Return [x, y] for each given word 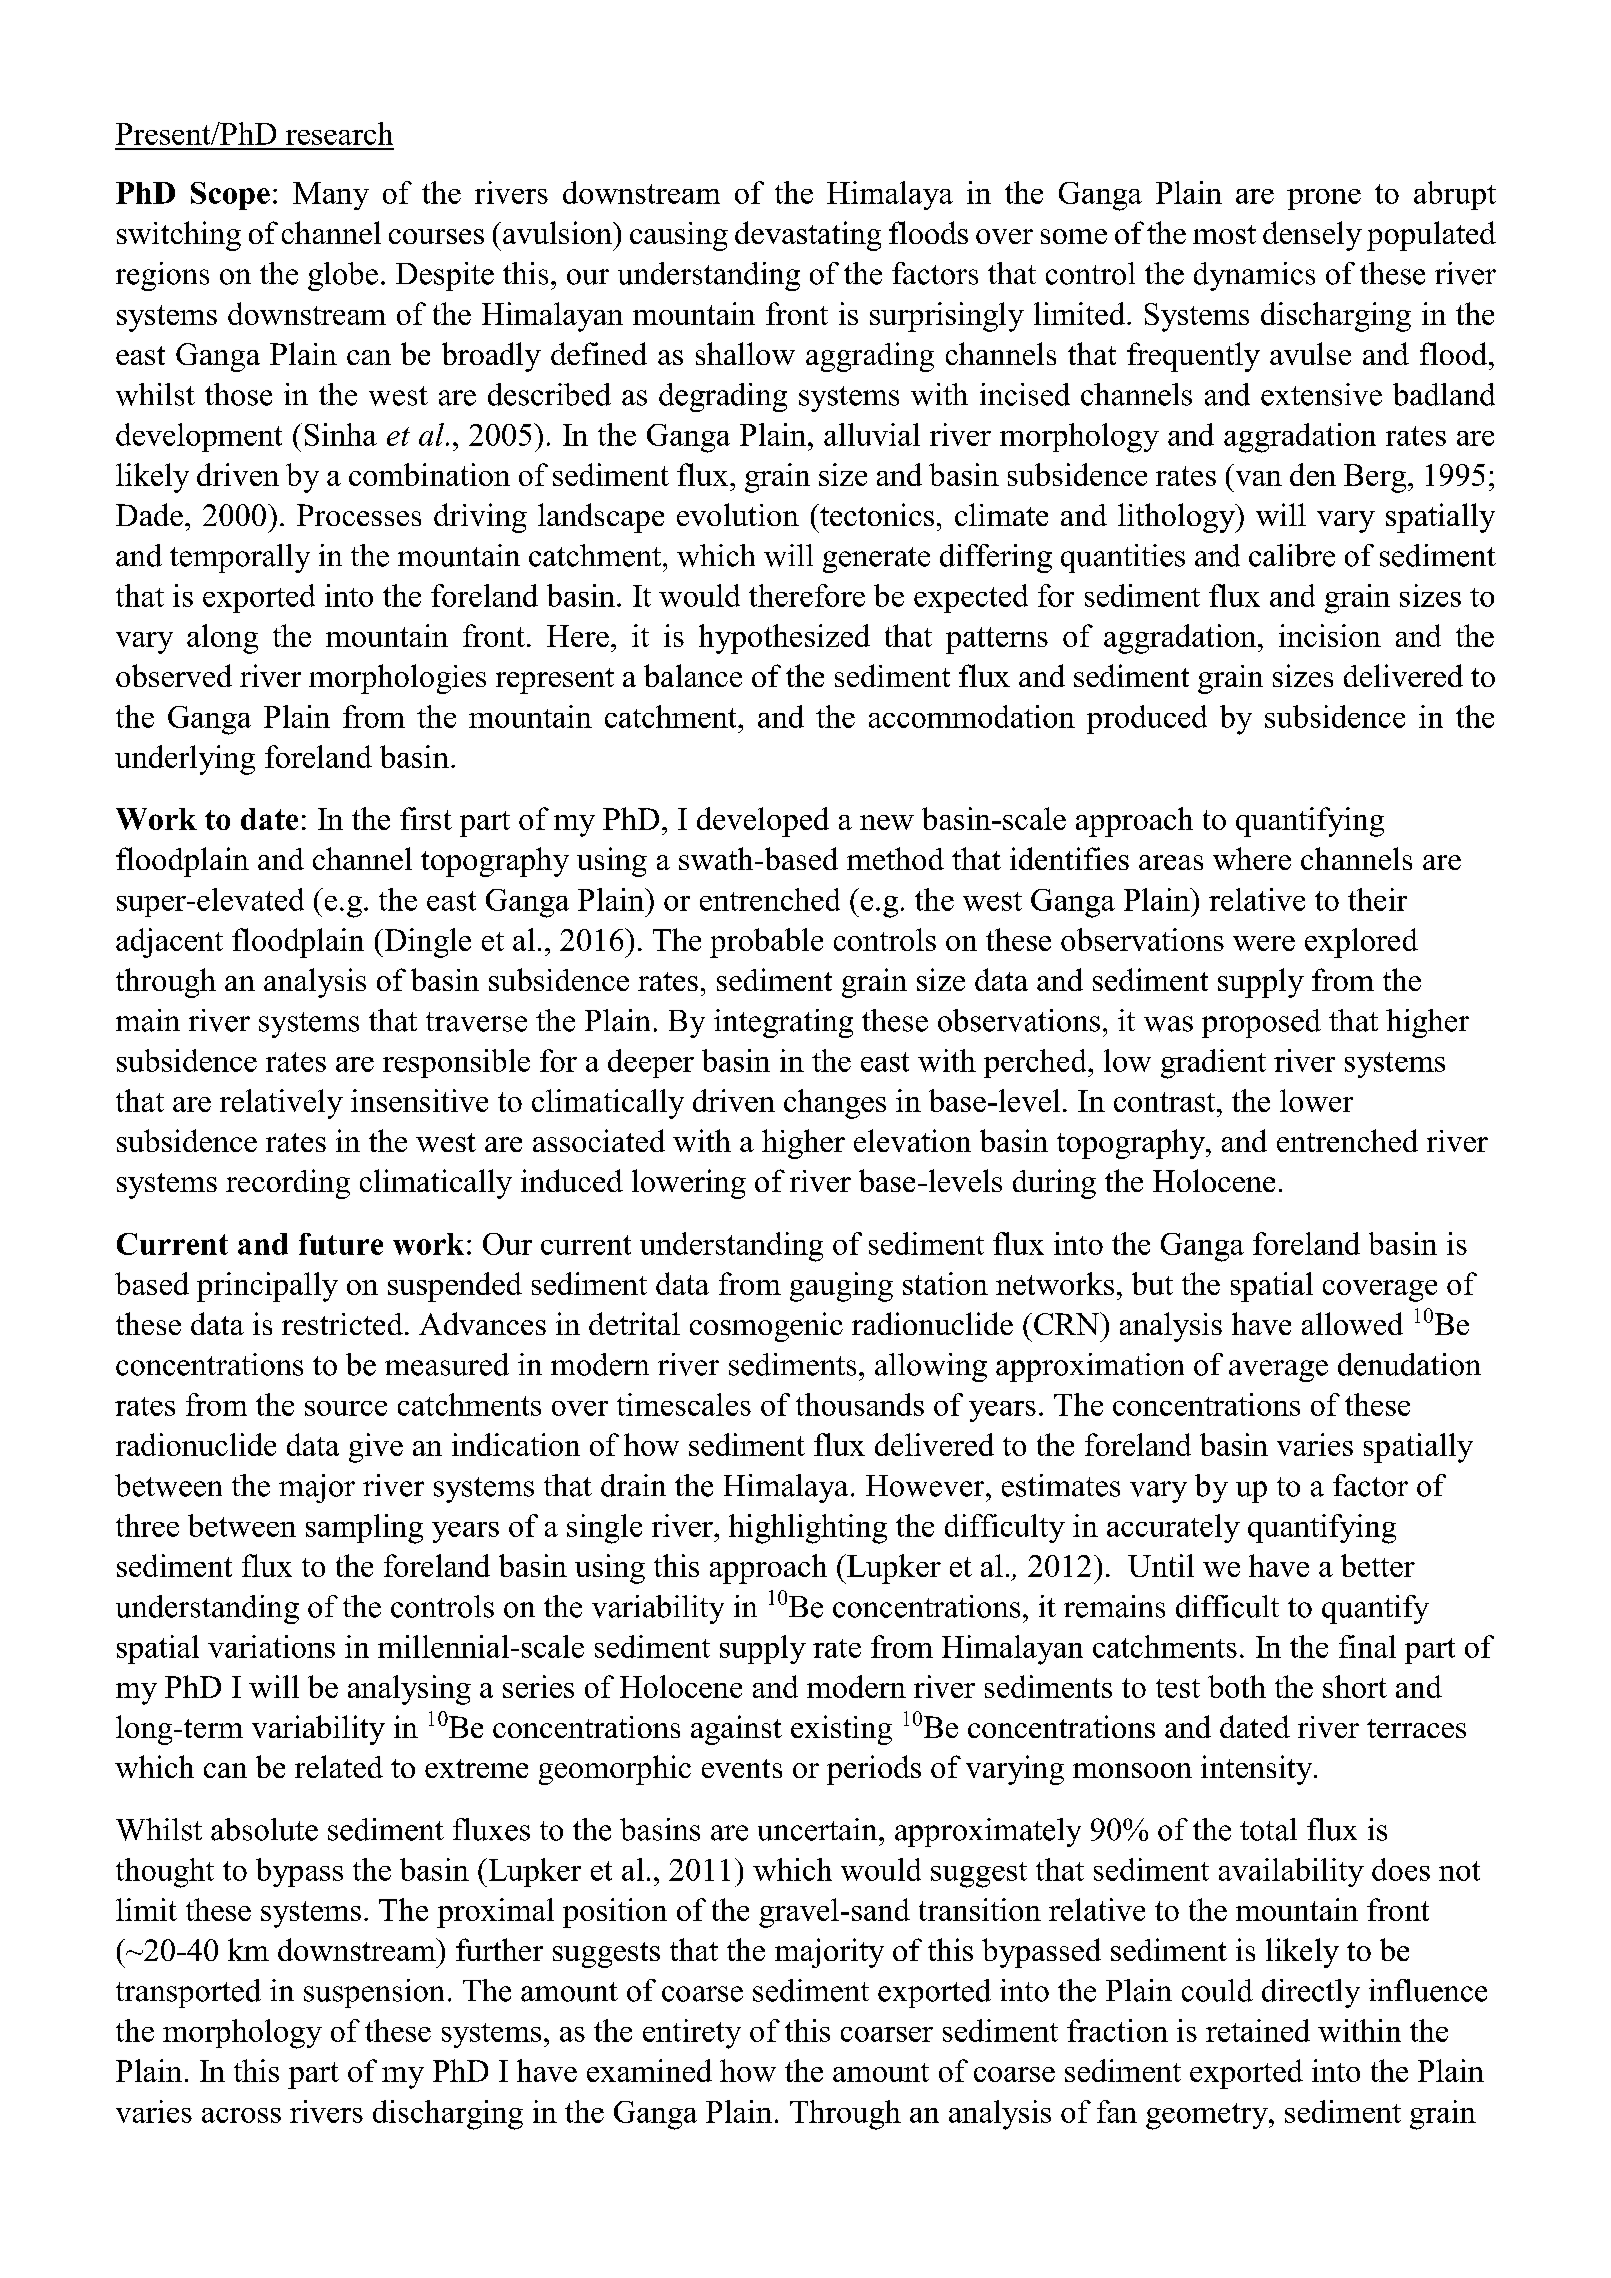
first [426, 818]
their [1377, 899]
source [346, 1408]
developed [763, 822]
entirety [692, 2034]
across [241, 2115]
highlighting [808, 1529]
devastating [808, 236]
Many [331, 196]
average [1278, 1371]
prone [1324, 199]
